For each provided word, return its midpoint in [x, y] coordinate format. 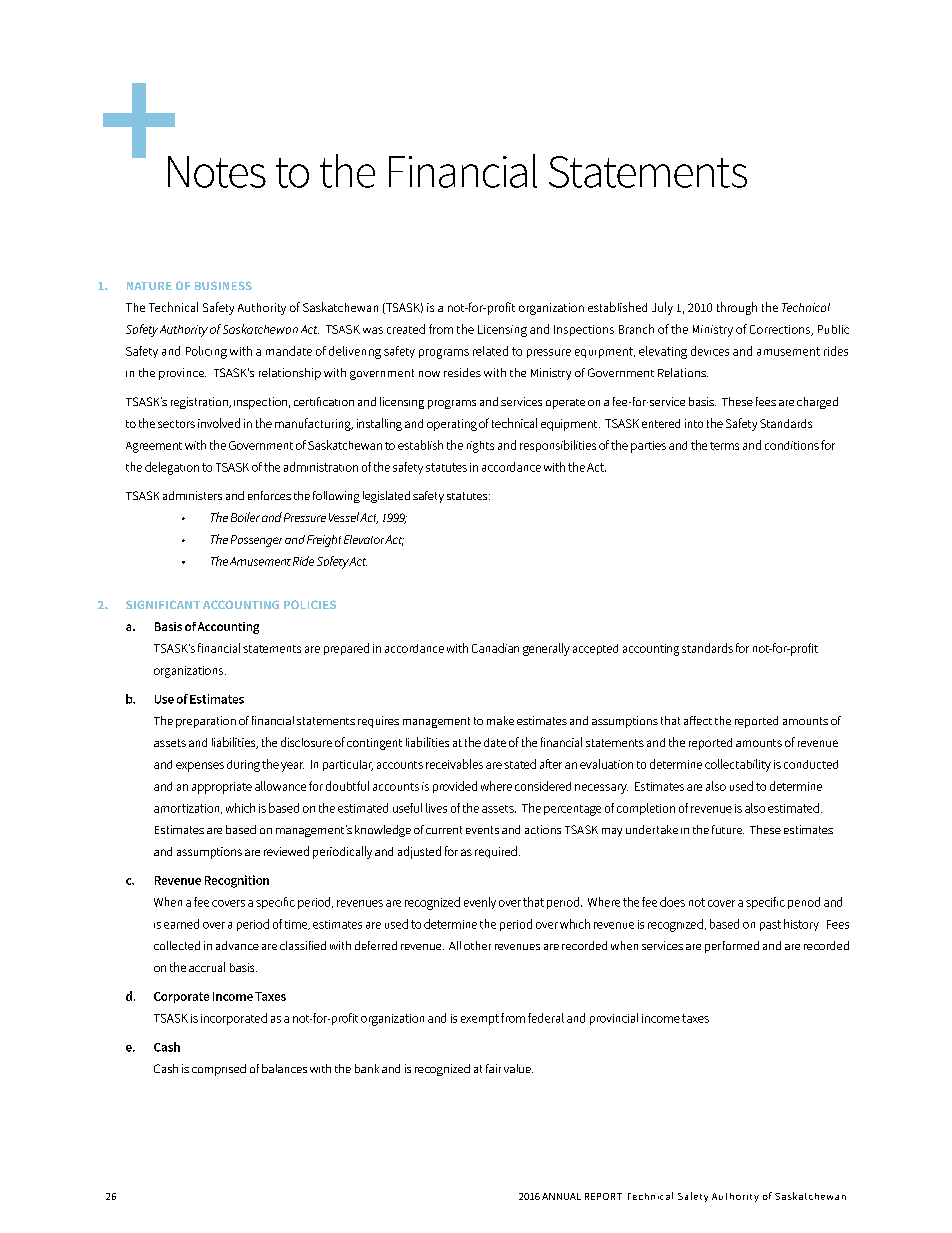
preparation [206, 722]
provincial [614, 1019]
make [500, 720]
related [490, 351]
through [737, 308]
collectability [738, 765]
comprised [219, 1070]
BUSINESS [223, 285]
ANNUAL [561, 1196]
